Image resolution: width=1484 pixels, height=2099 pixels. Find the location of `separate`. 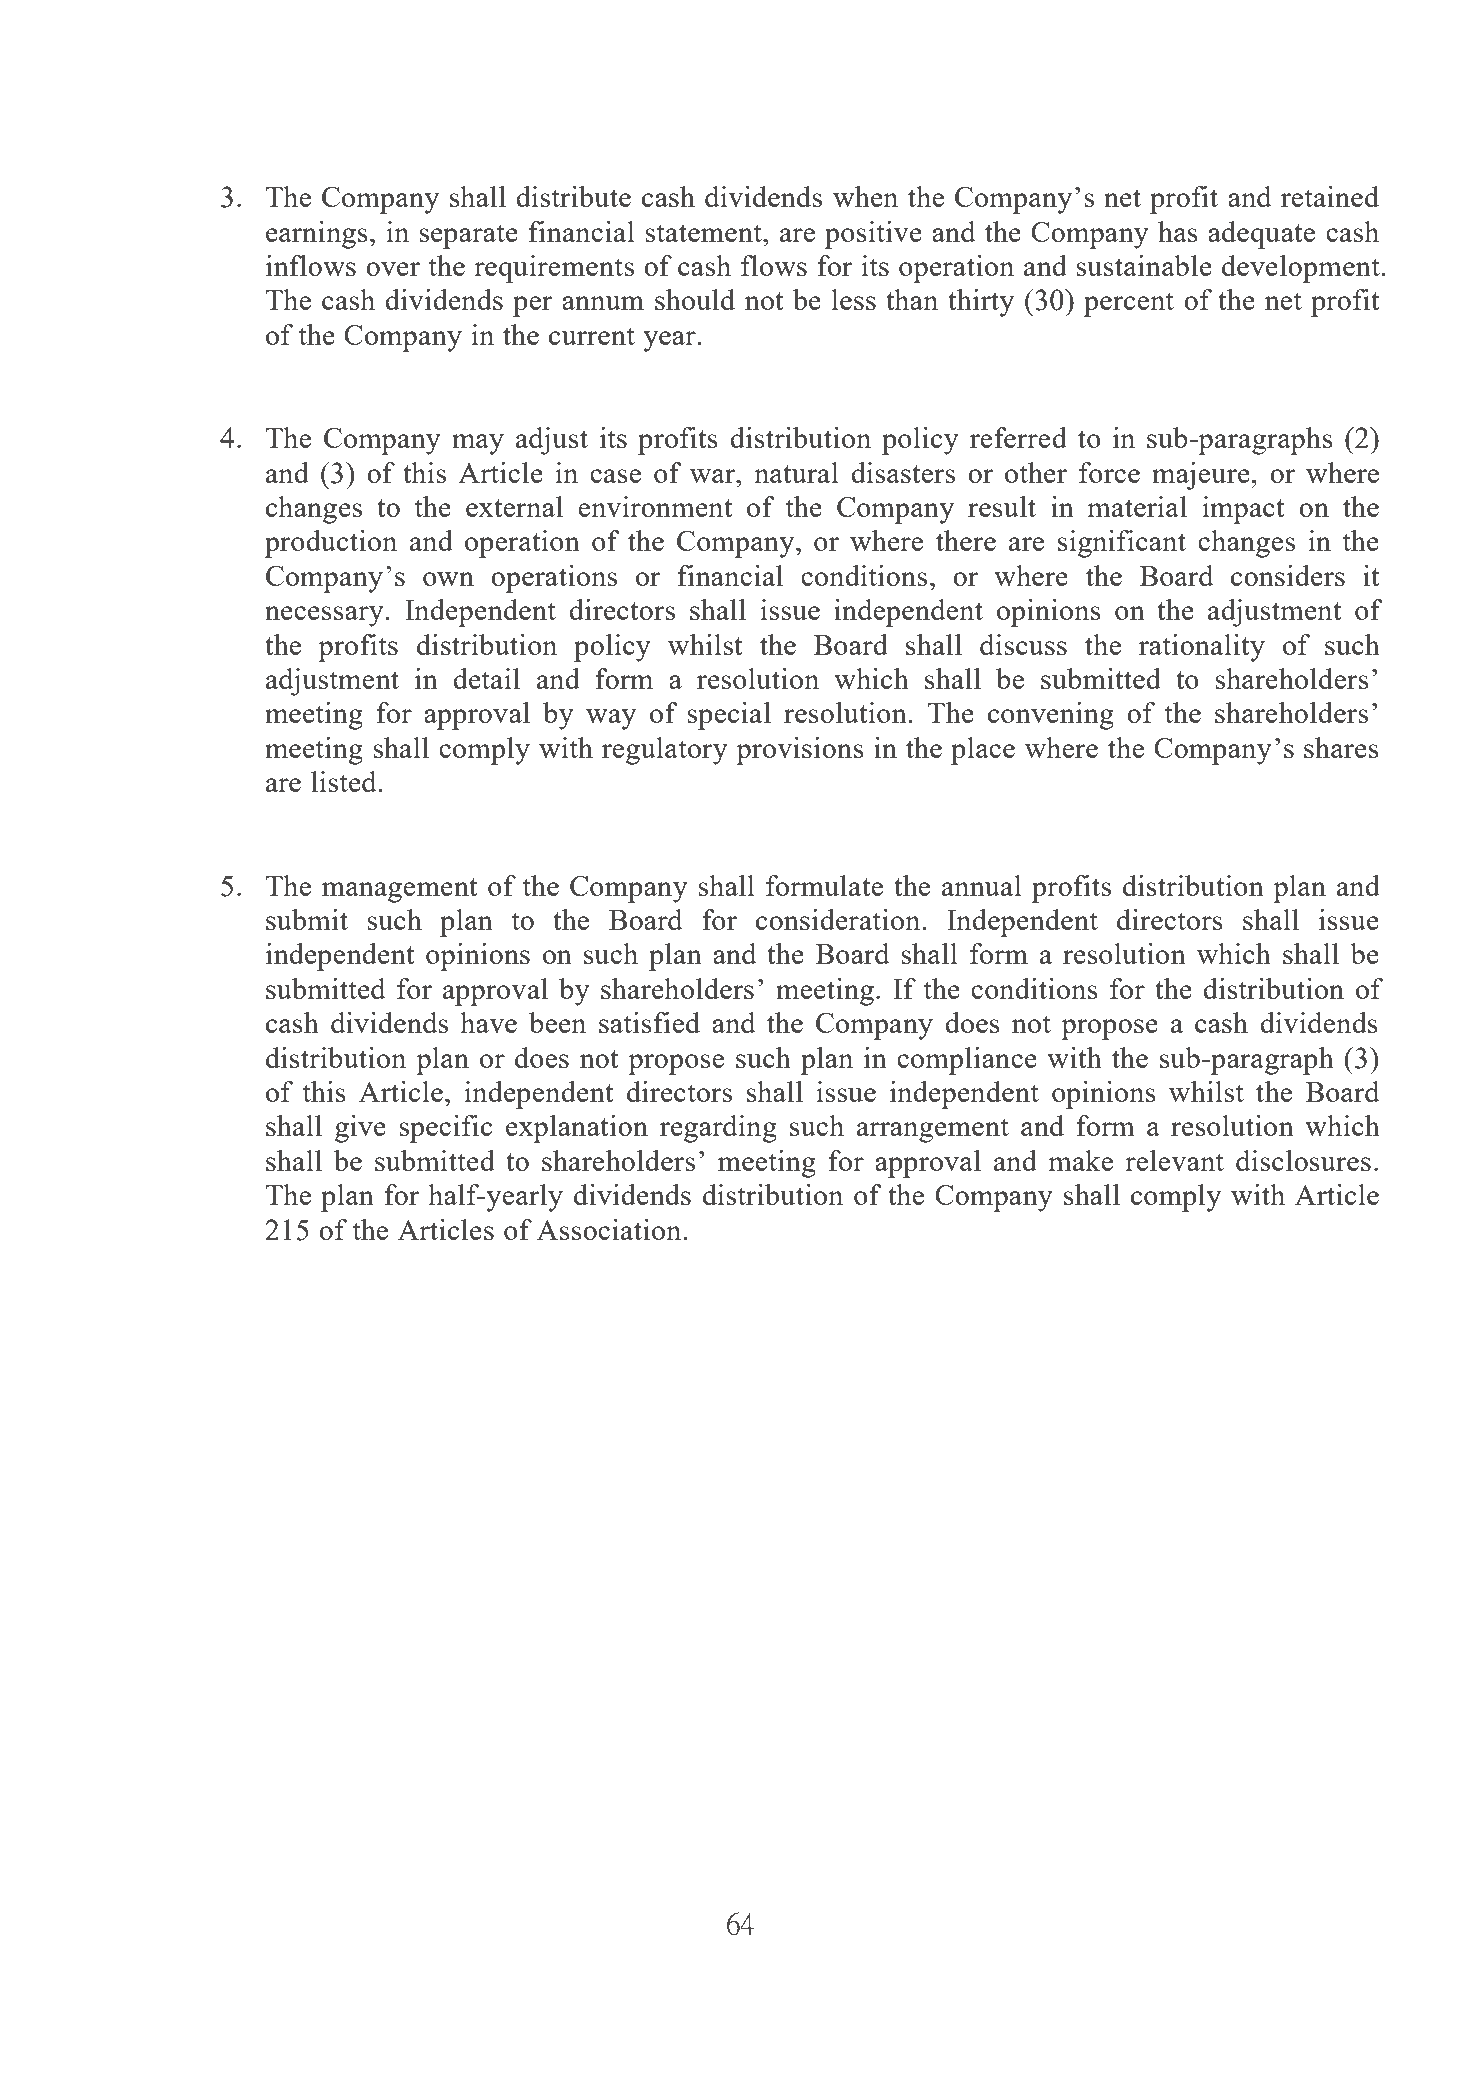

separate is located at coordinates (468, 236).
